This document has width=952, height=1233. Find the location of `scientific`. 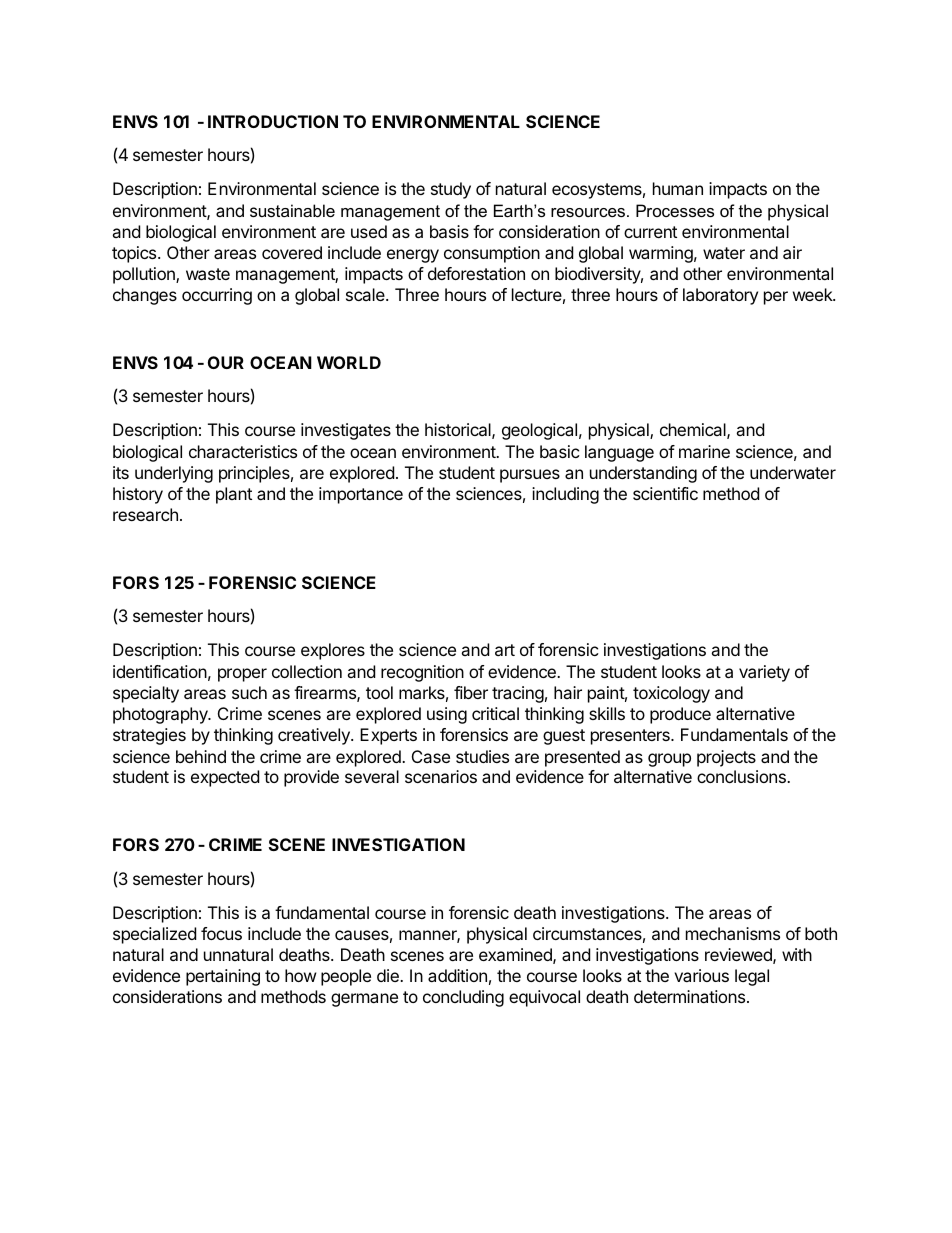

scientific is located at coordinates (665, 493).
